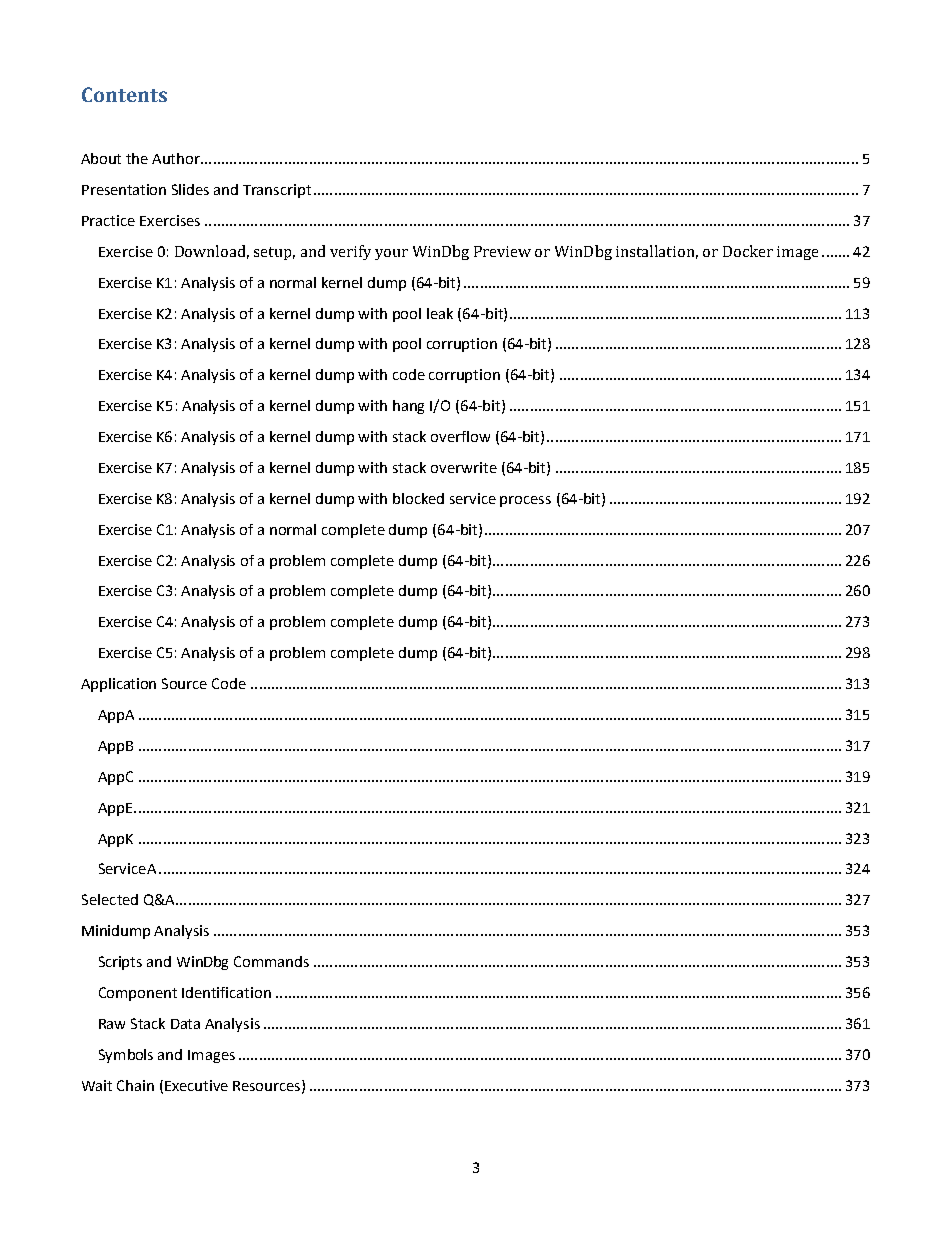 The height and width of the document is (1251, 952). What do you see at coordinates (460, 436) in the document?
I see `overflow` at bounding box center [460, 436].
